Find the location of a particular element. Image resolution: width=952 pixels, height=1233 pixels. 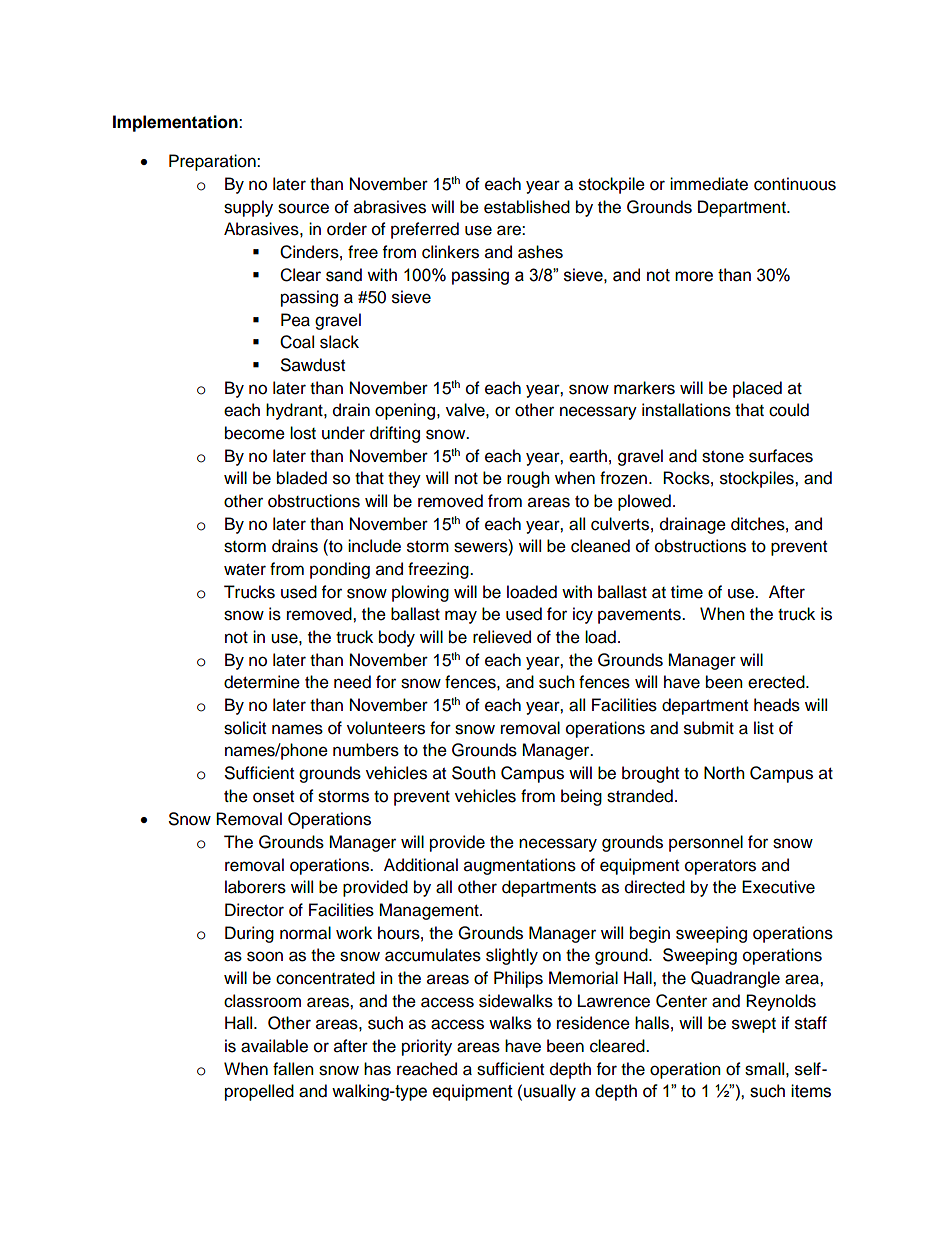

time is located at coordinates (687, 592).
